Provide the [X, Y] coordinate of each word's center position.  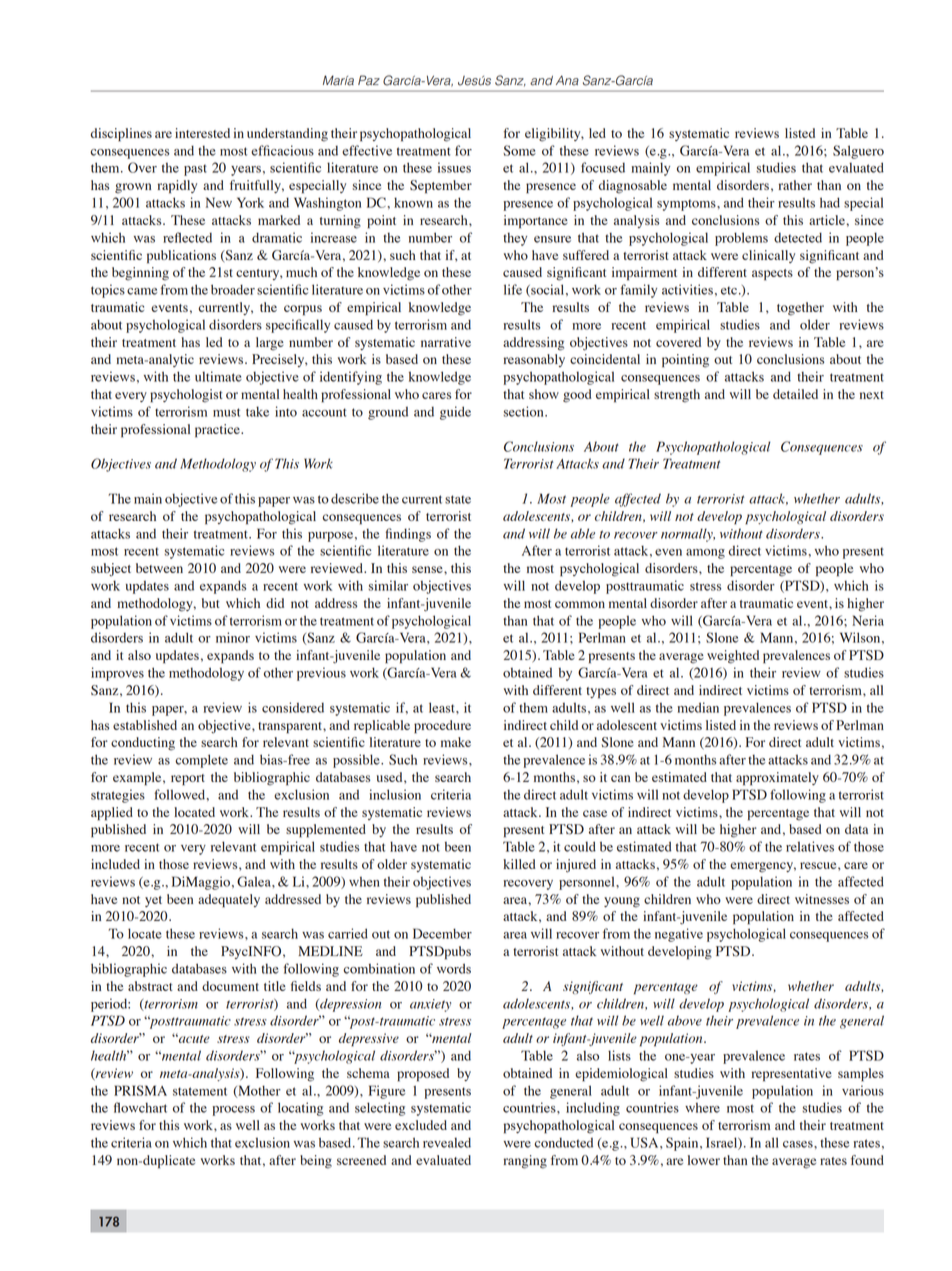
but [211, 603]
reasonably [534, 360]
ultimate [218, 376]
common [580, 604]
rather [795, 185]
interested [202, 133]
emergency [763, 867]
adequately [229, 901]
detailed [795, 394]
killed [519, 864]
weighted [733, 657]
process [234, 1111]
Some [519, 150]
